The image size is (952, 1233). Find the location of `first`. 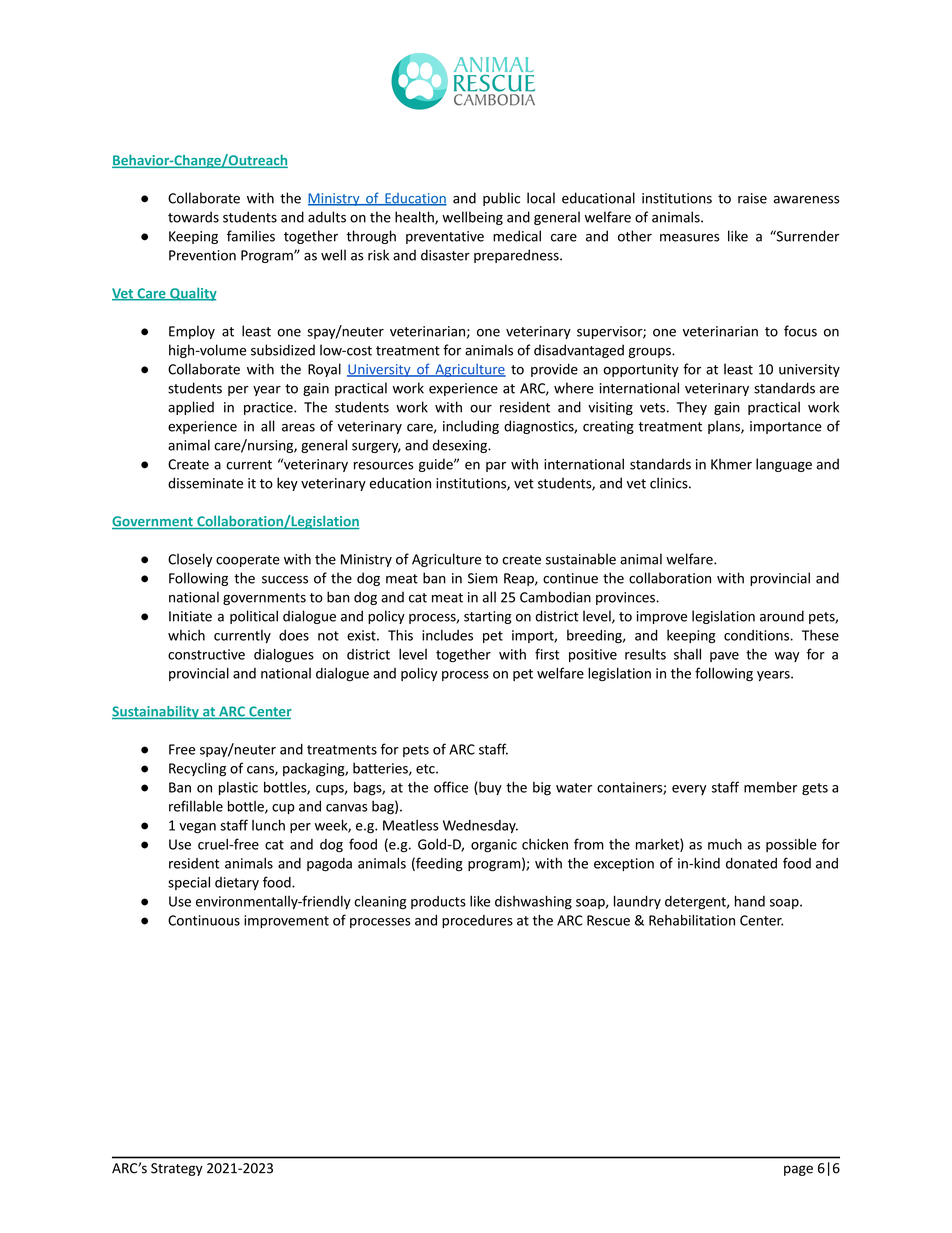

first is located at coordinates (547, 654).
